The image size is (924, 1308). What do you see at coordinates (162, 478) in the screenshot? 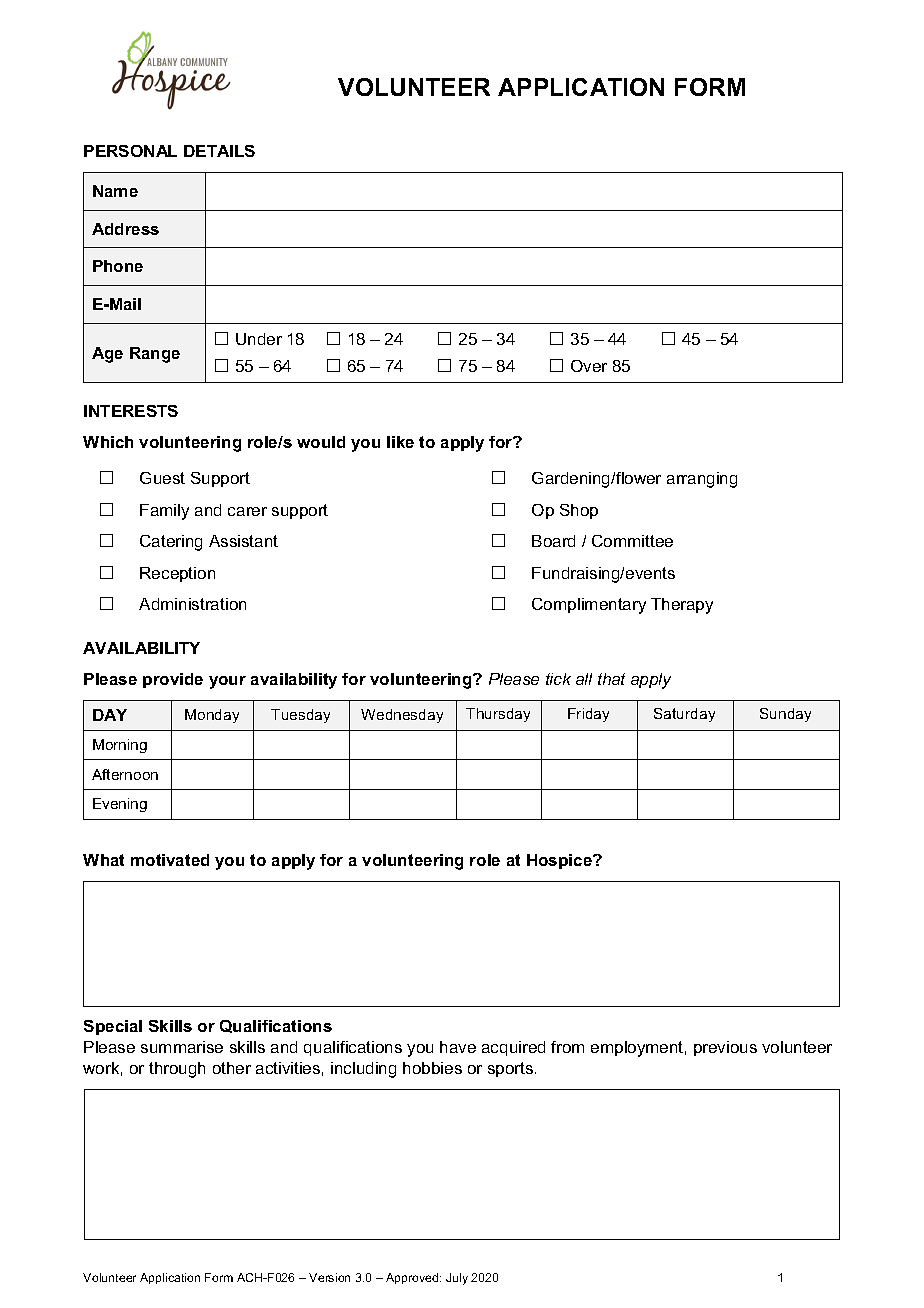
I see `Guest` at bounding box center [162, 478].
